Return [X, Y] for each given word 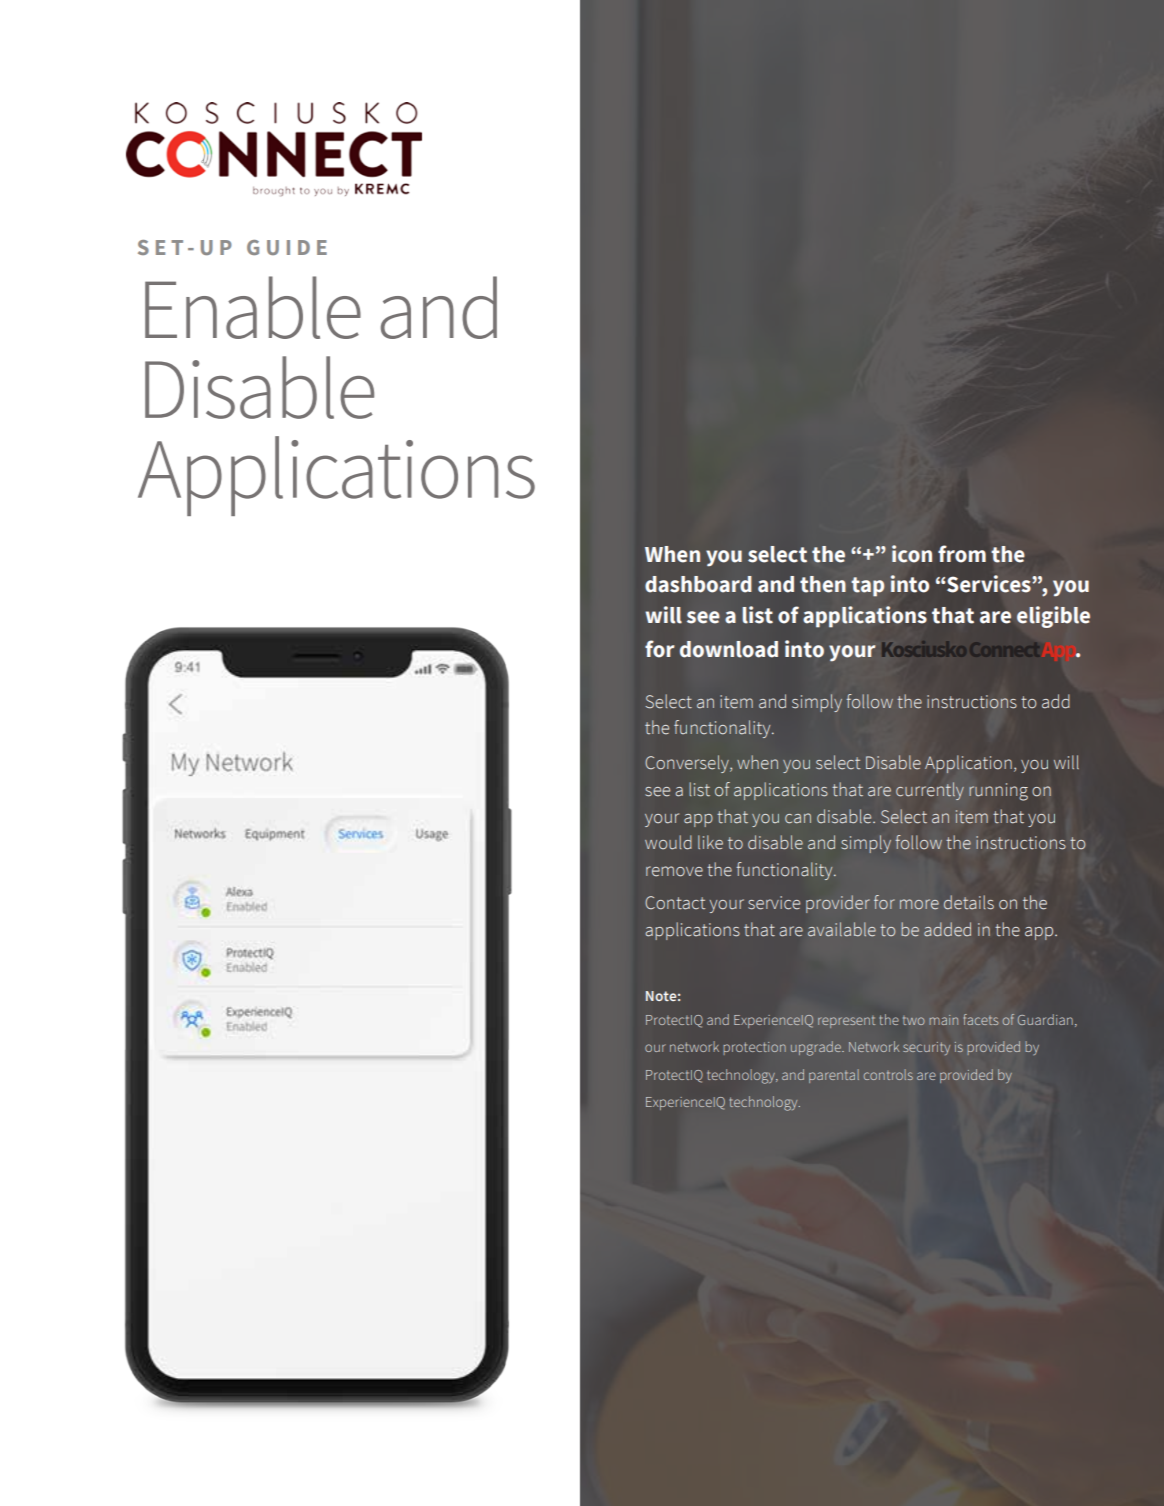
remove [674, 871]
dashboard [698, 584]
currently [930, 791]
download [729, 649]
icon [912, 554]
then [823, 584]
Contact [675, 903]
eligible [1053, 617]
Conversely [688, 764]
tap [867, 587]
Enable [253, 307]
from [962, 554]
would [668, 842]
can [798, 818]
